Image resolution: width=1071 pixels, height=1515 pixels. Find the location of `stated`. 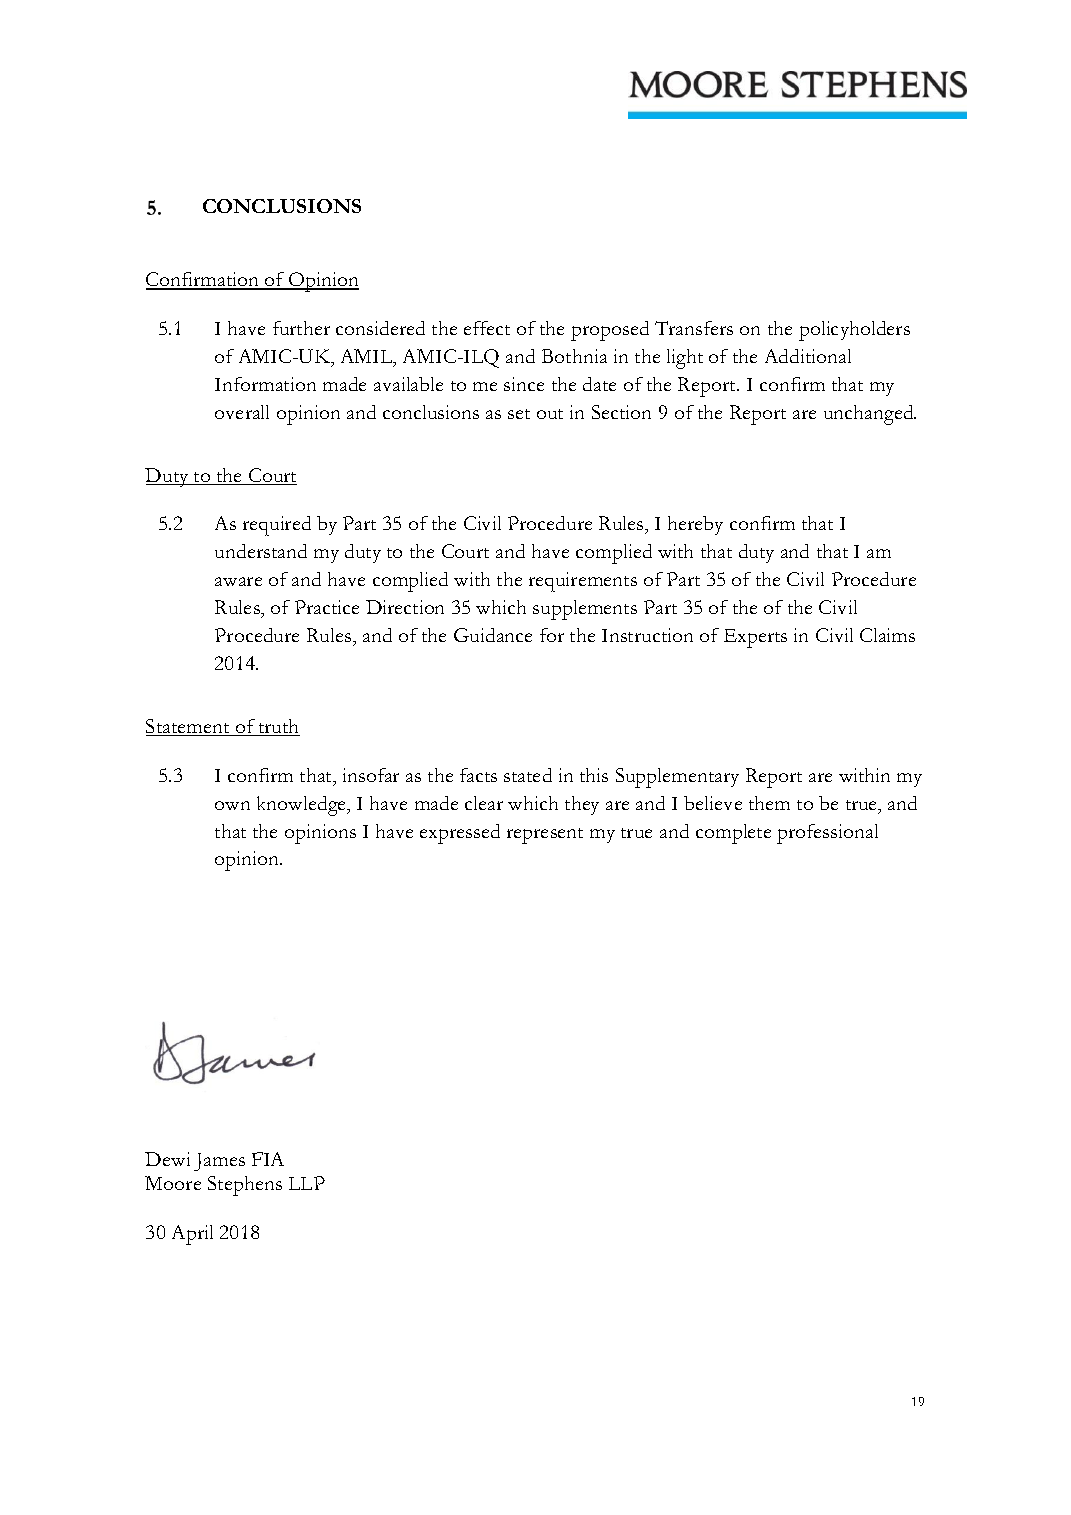

stated is located at coordinates (528, 775).
